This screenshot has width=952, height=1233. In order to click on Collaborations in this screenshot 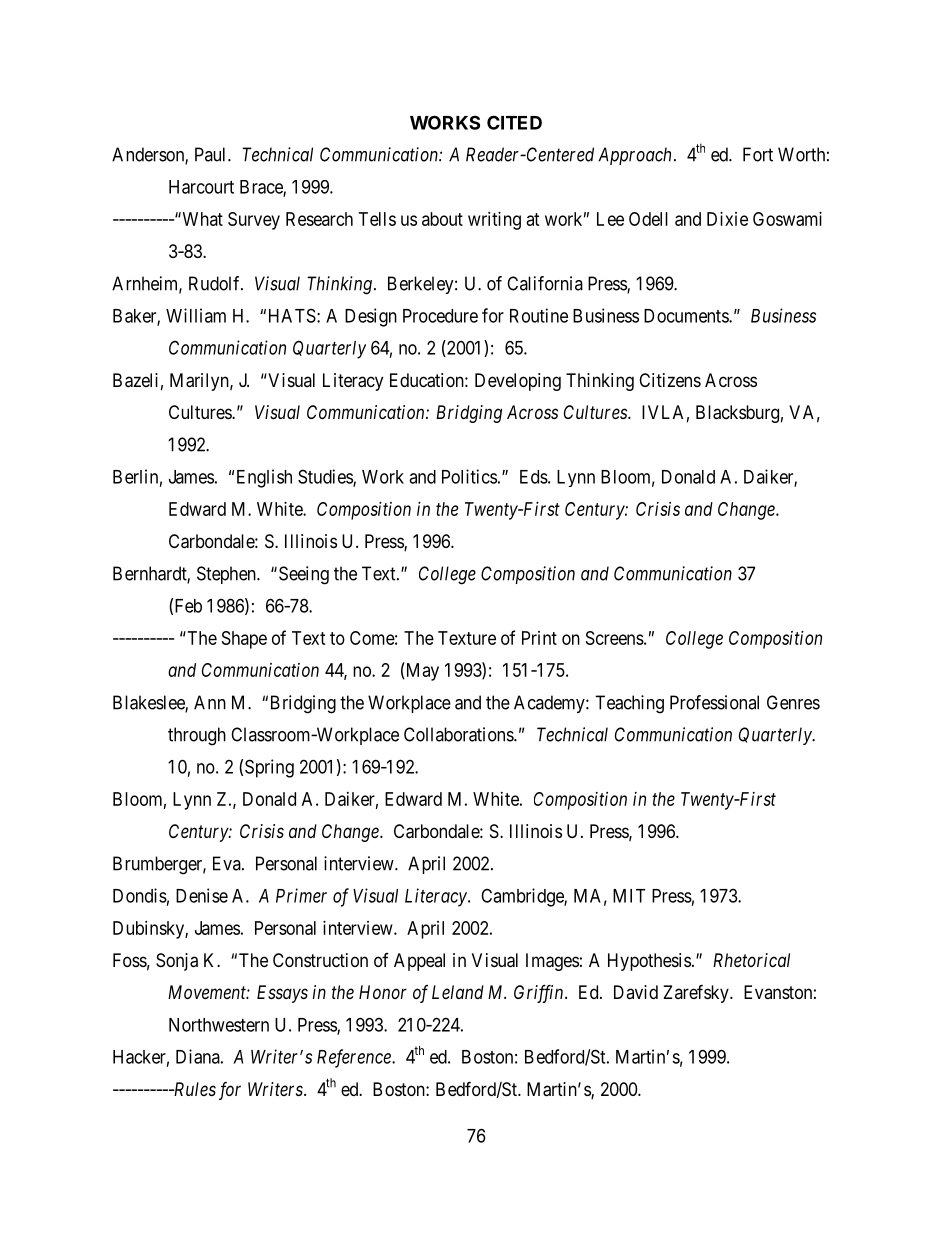, I will do `click(459, 734)`.
